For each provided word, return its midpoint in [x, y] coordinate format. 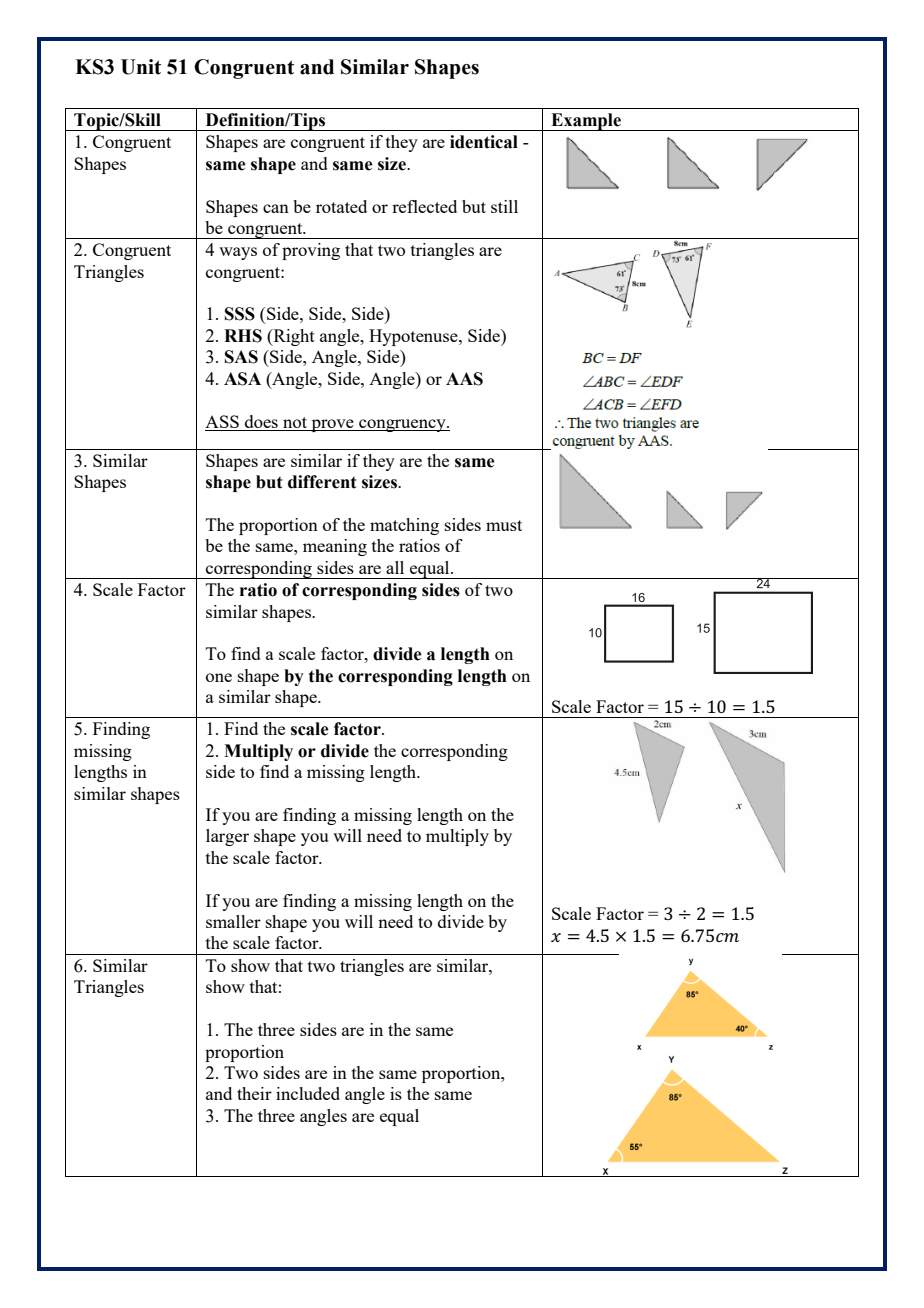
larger [227, 837]
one [219, 677]
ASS [223, 423]
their [254, 1093]
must [504, 525]
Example [586, 122]
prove [332, 425]
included [308, 1093]
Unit [141, 67]
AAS [464, 379]
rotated [341, 206]
